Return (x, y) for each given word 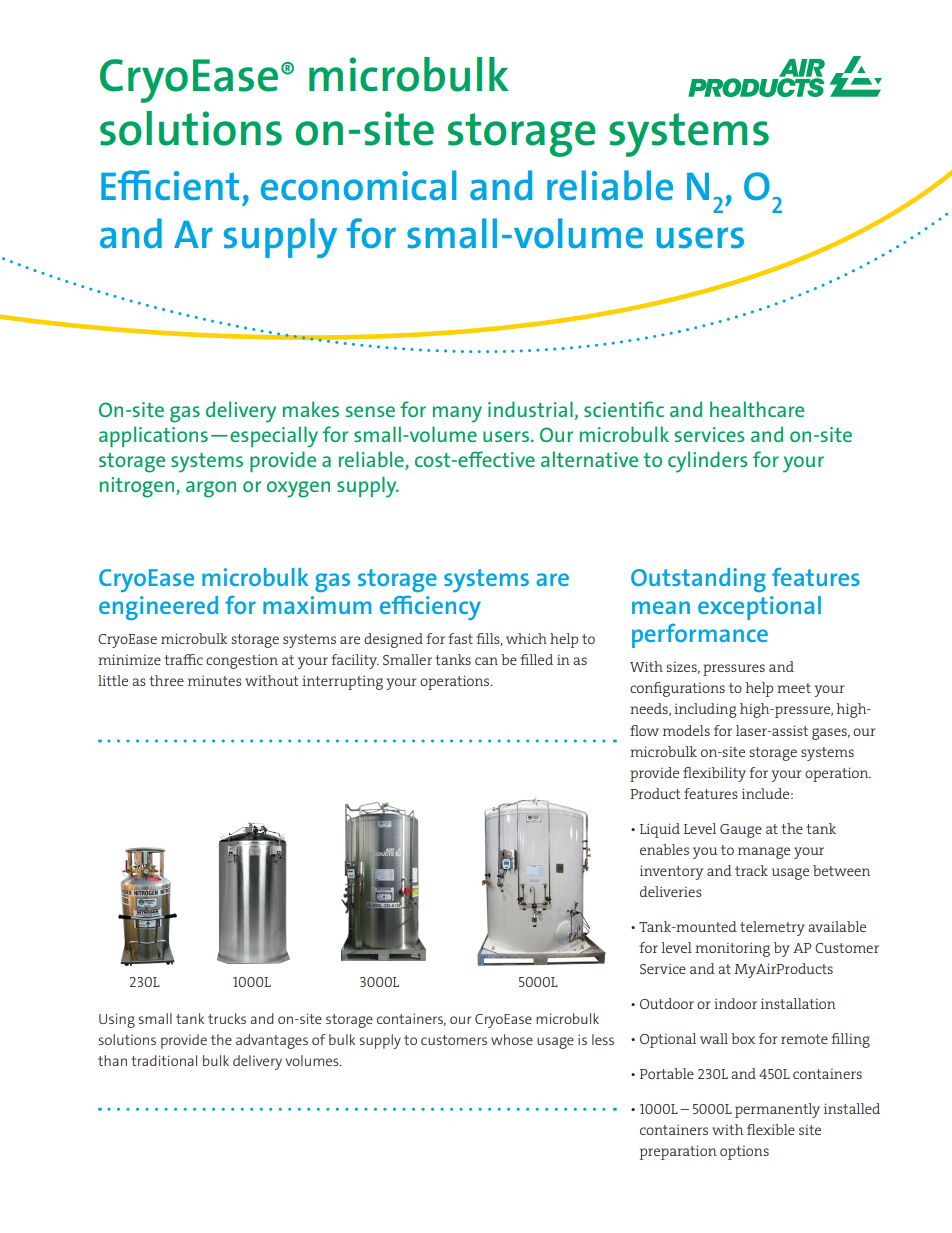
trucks (227, 1018)
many (457, 414)
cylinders (708, 462)
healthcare (757, 409)
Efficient (170, 185)
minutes (215, 680)
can (486, 661)
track (751, 870)
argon (211, 489)
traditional (164, 1060)
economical (359, 185)
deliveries (671, 891)
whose (512, 1039)
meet (794, 688)
